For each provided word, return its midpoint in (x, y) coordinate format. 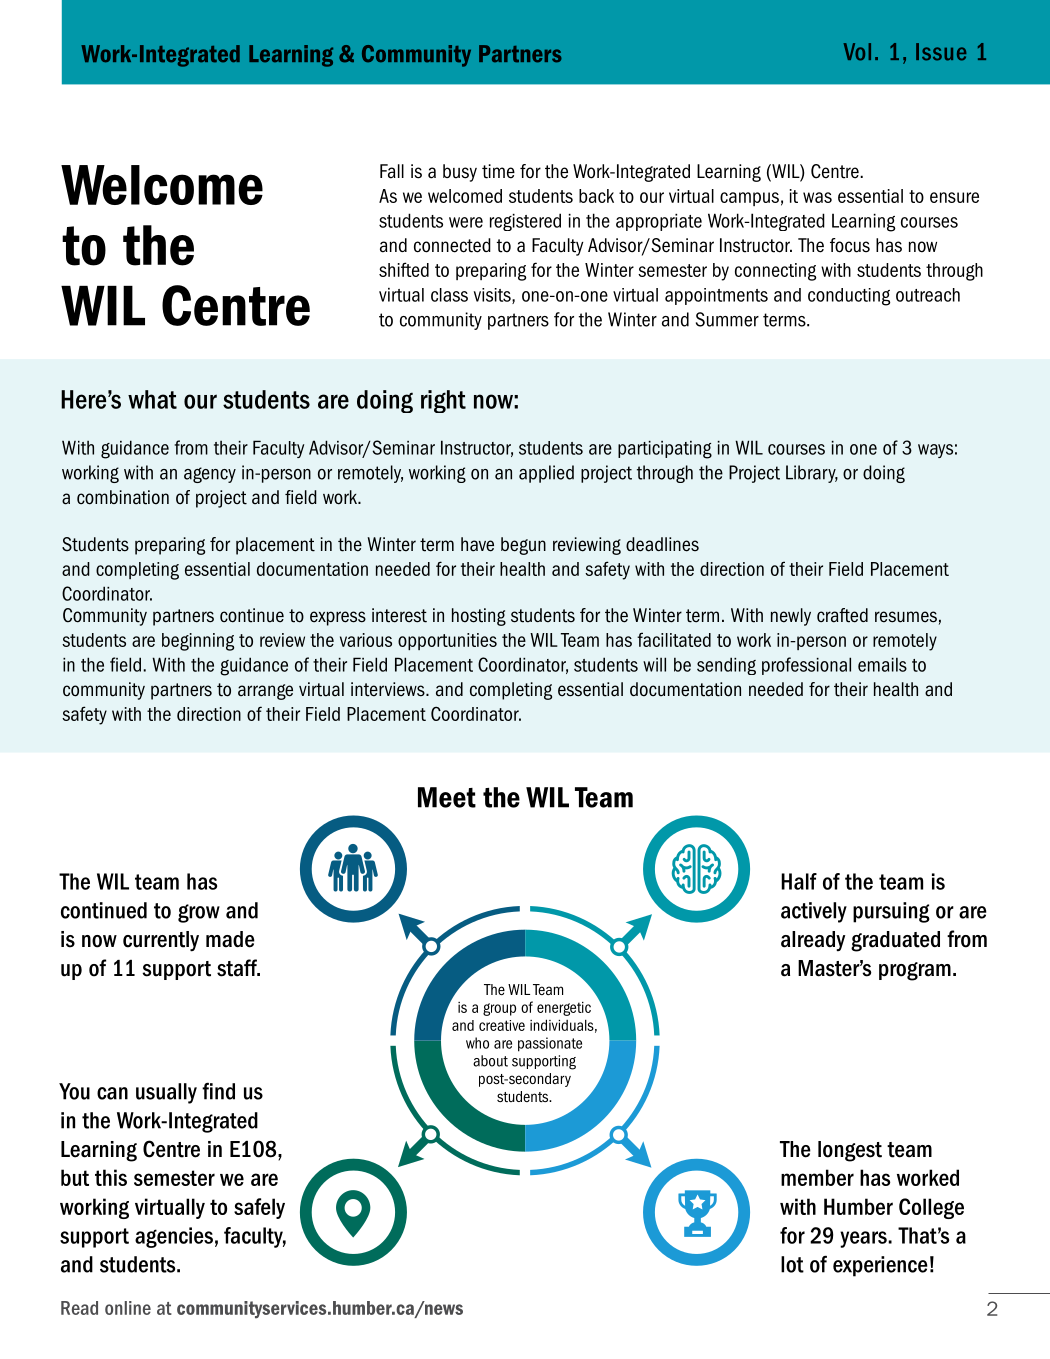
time (498, 171)
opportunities (447, 641)
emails (882, 664)
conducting (849, 297)
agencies (174, 1237)
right (443, 401)
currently (161, 941)
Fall (392, 171)
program (915, 971)
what (152, 399)
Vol (857, 52)
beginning (198, 642)
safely (259, 1208)
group (499, 1009)
